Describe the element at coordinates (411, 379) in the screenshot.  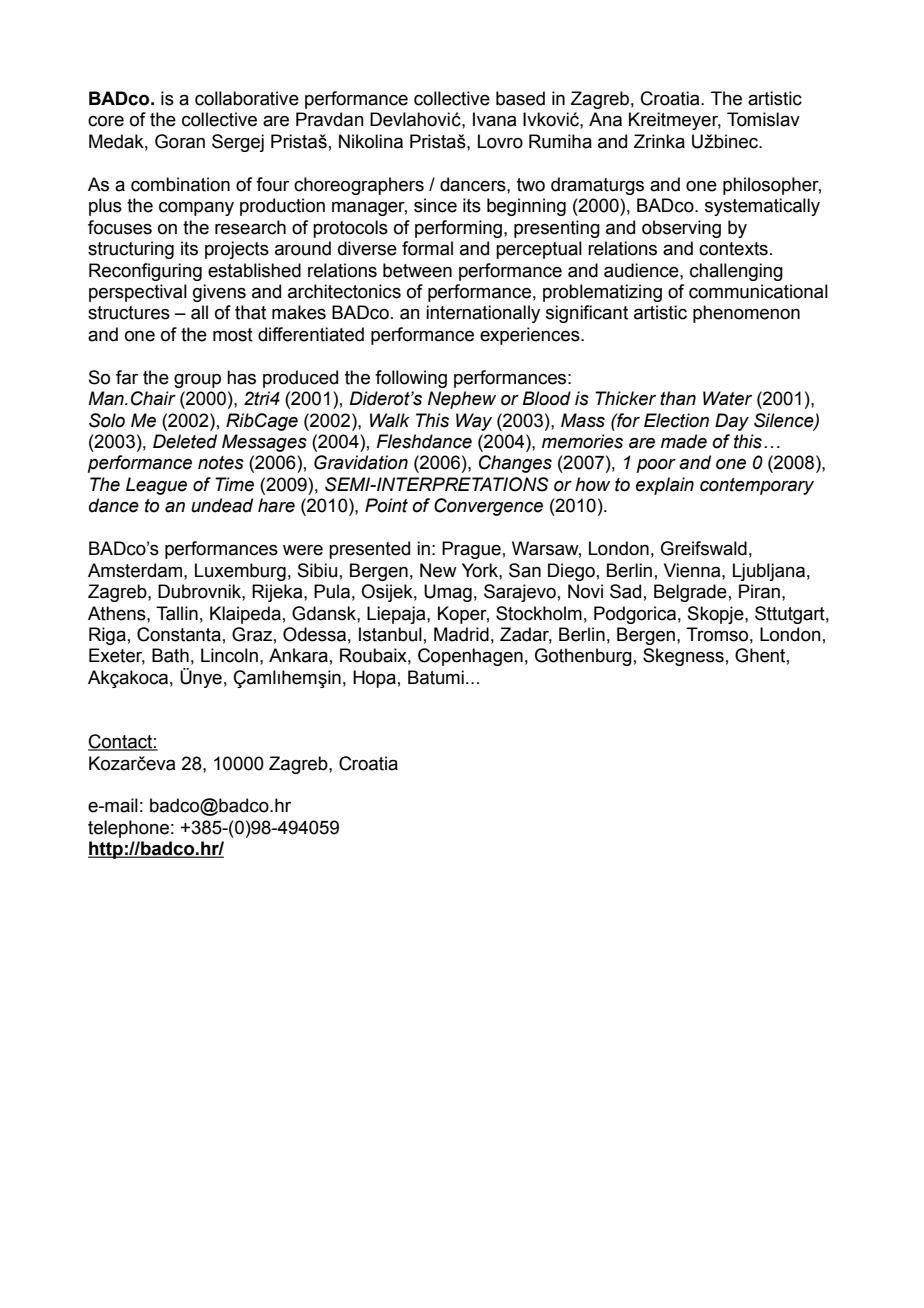
I see `following` at that location.
